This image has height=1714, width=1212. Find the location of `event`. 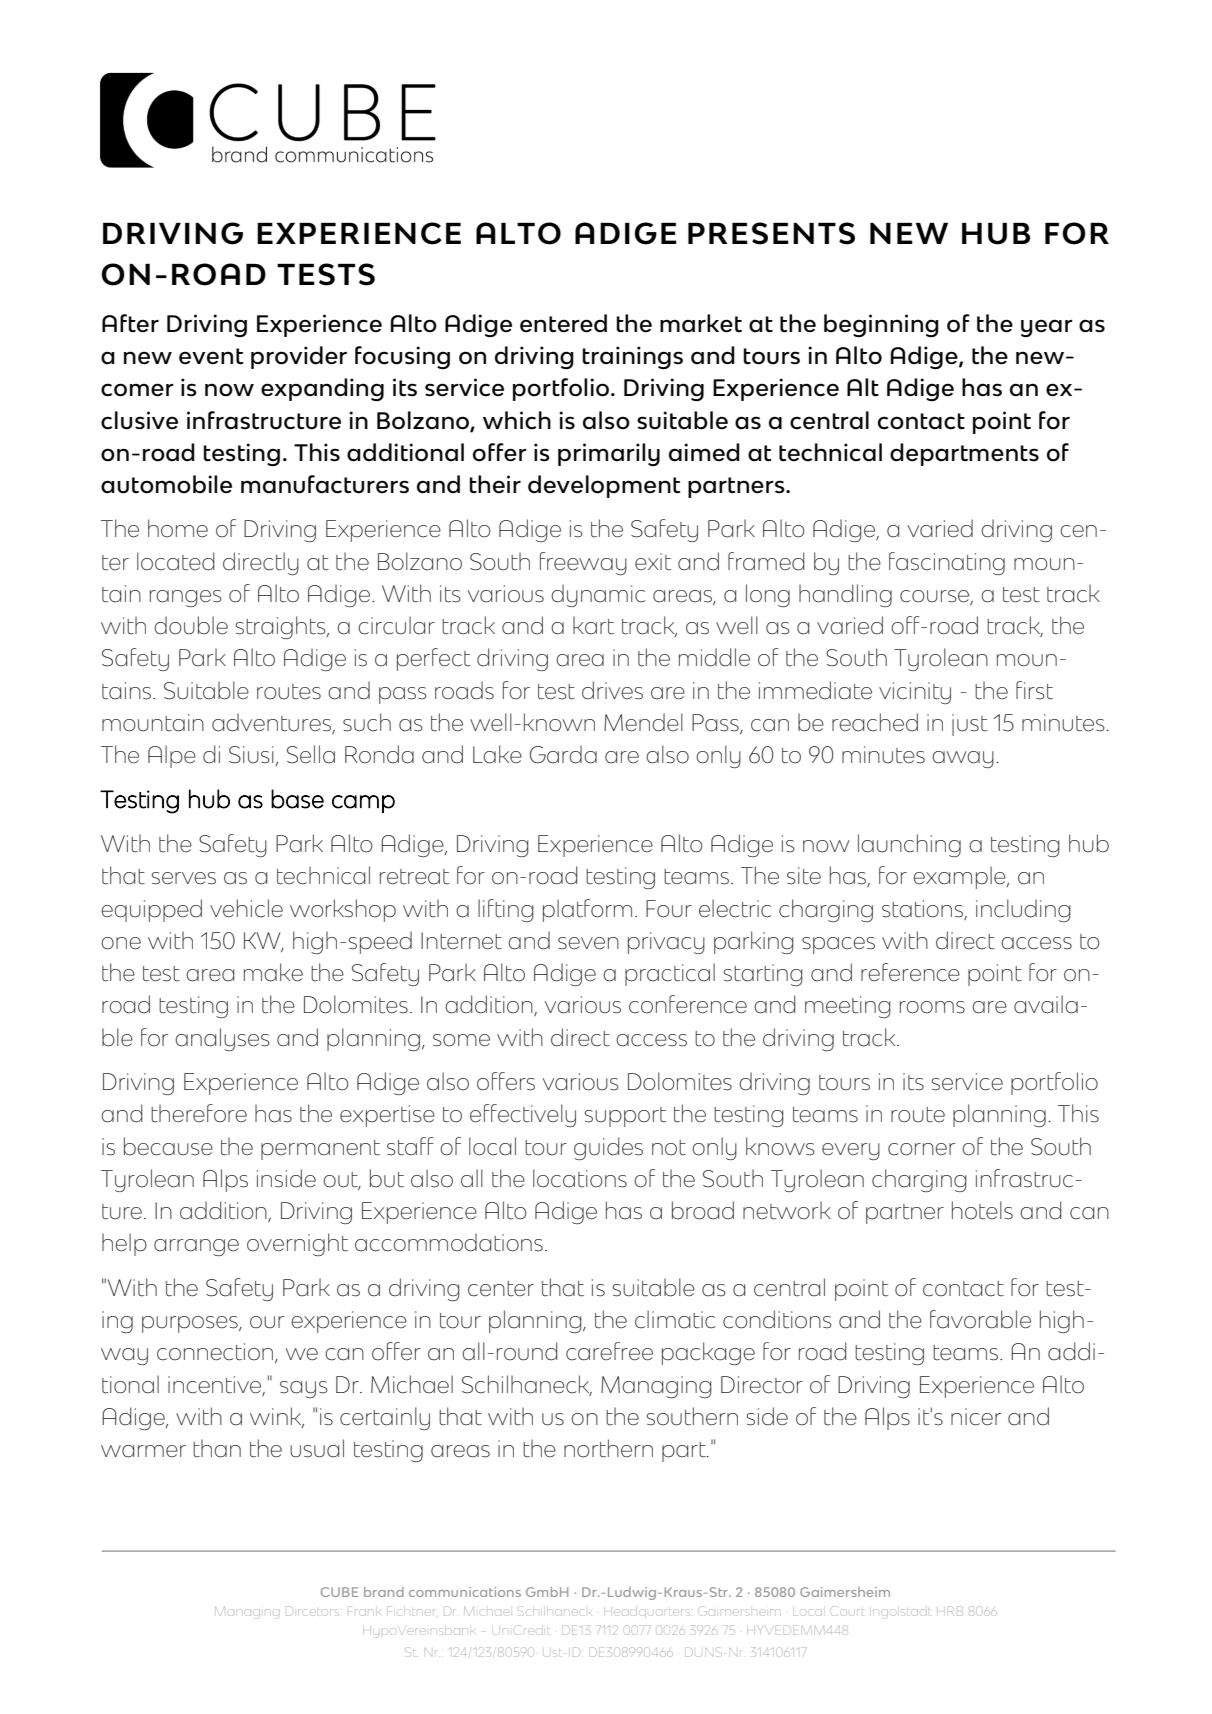

event is located at coordinates (211, 356).
